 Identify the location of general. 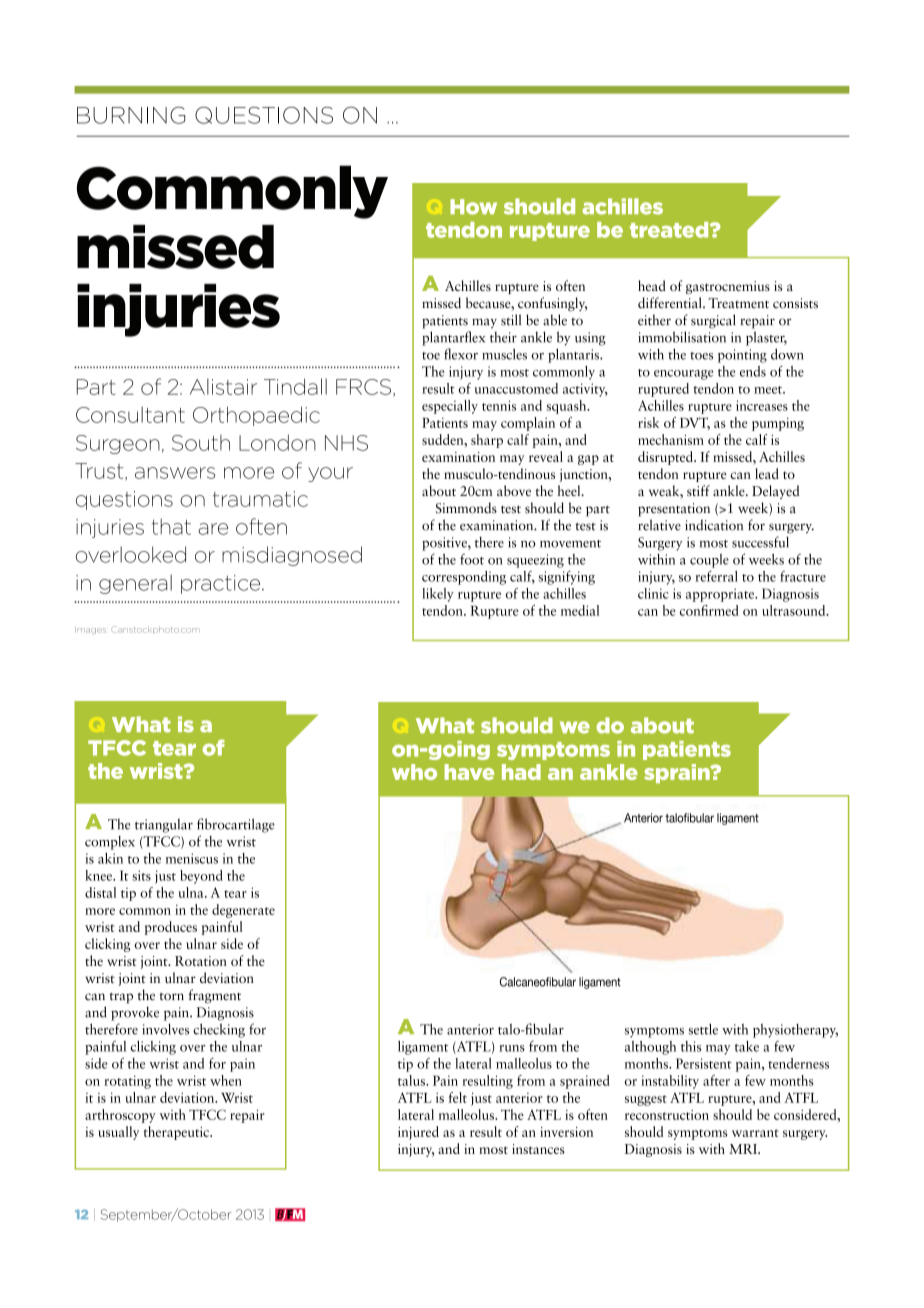
(135, 584).
